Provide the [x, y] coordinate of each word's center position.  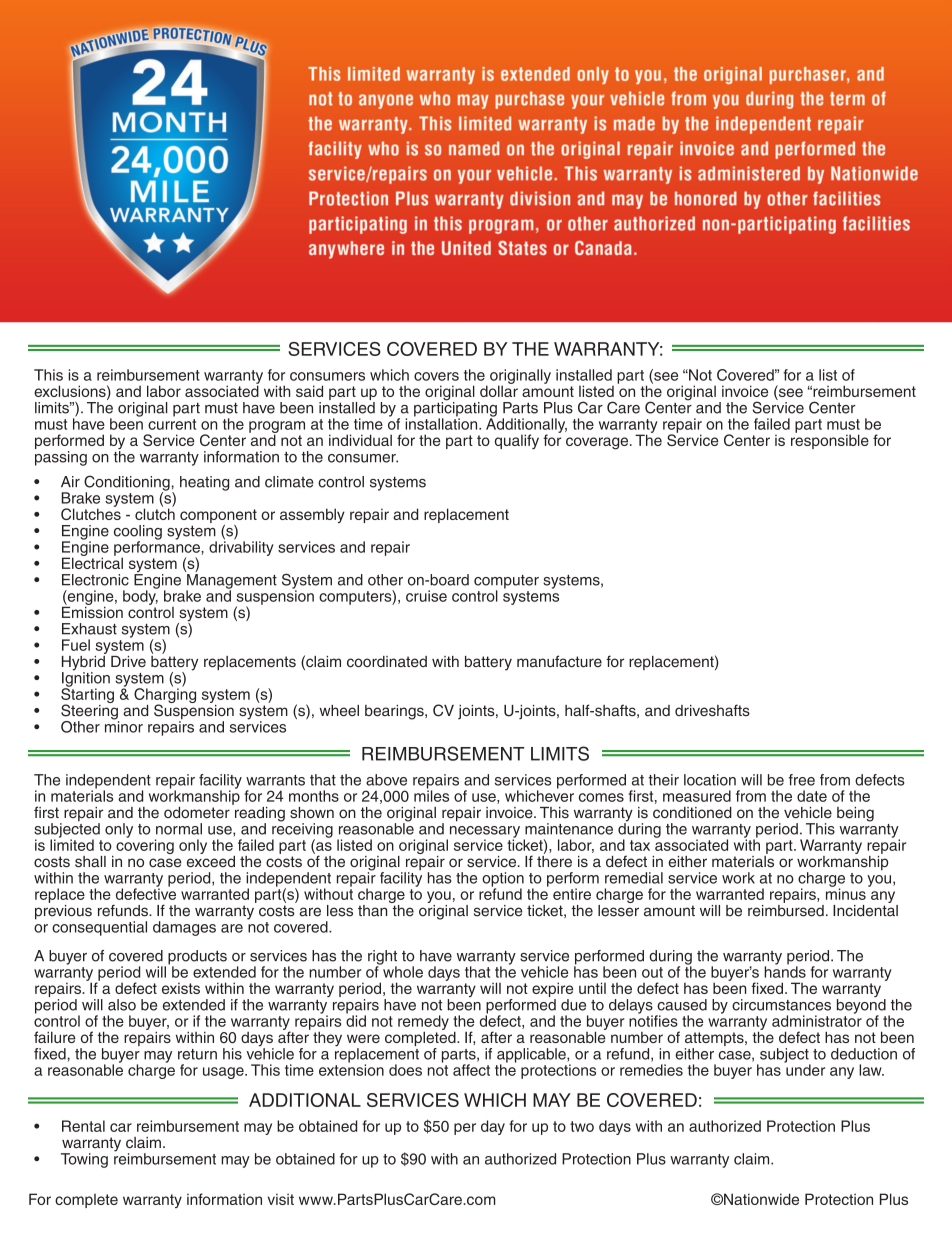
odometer [197, 812]
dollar [499, 390]
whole [402, 971]
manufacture [559, 661]
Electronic [95, 580]
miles [431, 795]
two [582, 1126]
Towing [84, 1160]
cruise [426, 596]
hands [785, 971]
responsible [830, 440]
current [172, 424]
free [802, 780]
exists [181, 988]
